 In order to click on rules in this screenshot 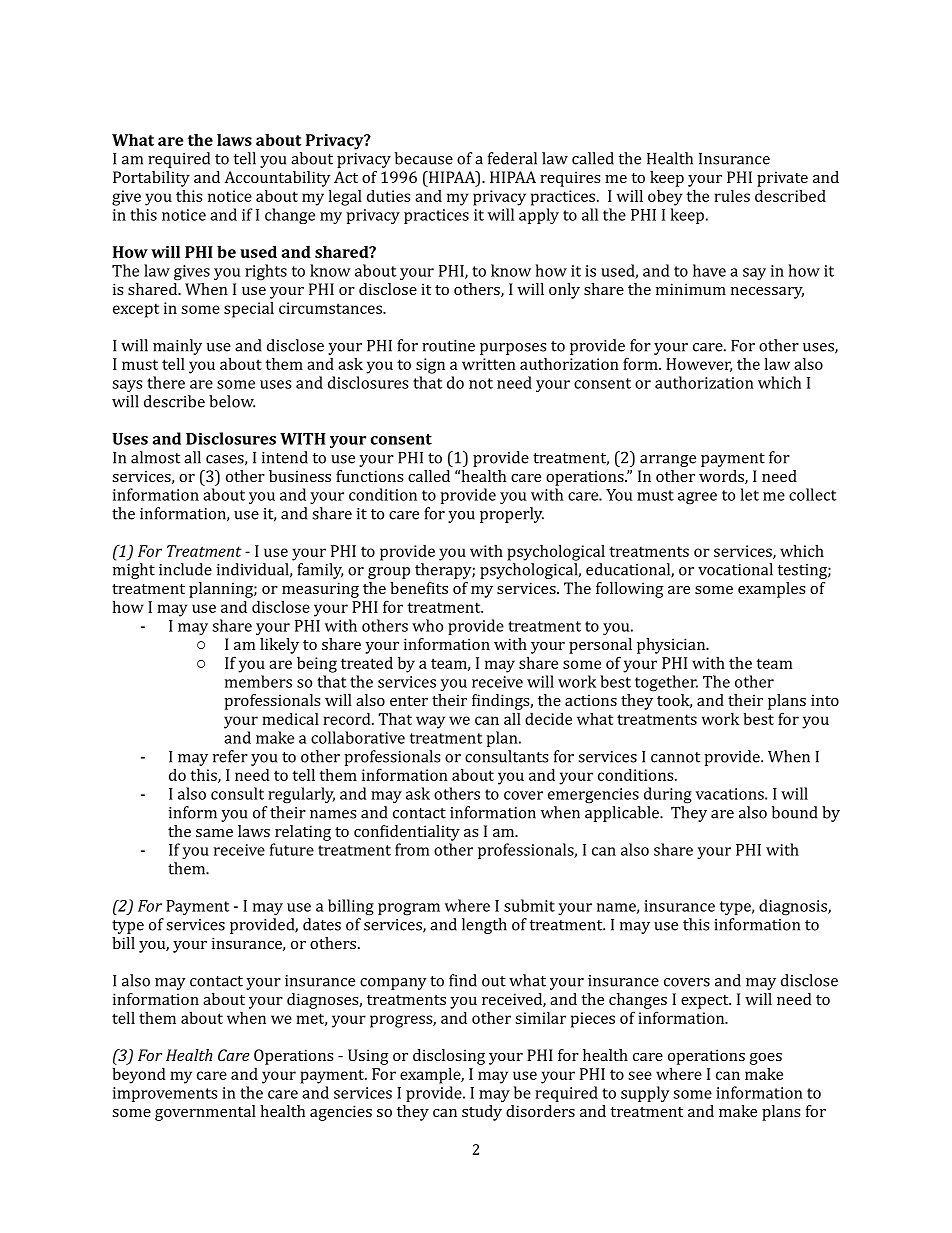, I will do `click(732, 196)`.
